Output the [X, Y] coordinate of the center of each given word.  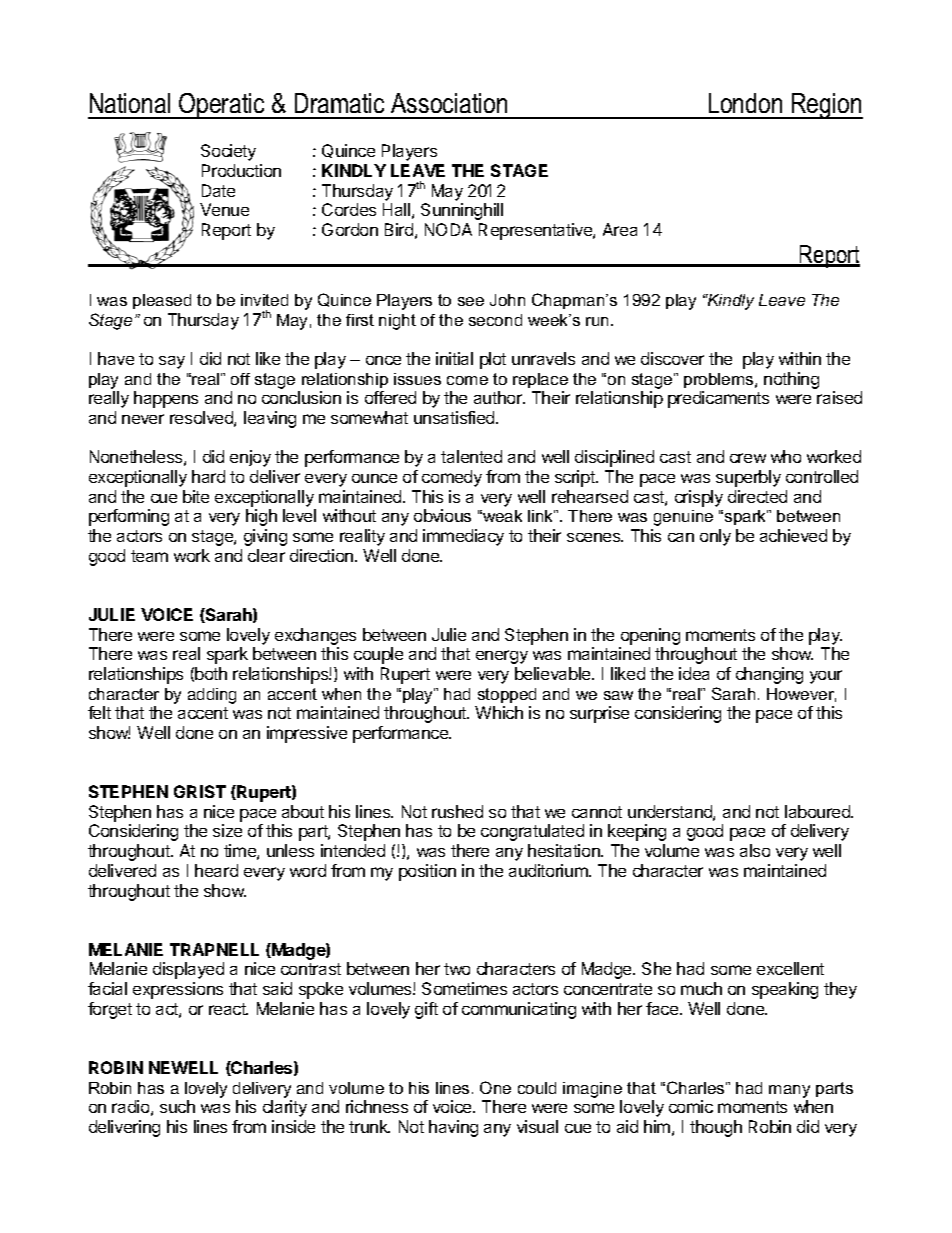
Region [826, 106]
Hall [396, 209]
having [453, 1128]
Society [228, 152]
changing [769, 675]
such [177, 1106]
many [789, 1091]
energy [502, 657]
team [149, 556]
